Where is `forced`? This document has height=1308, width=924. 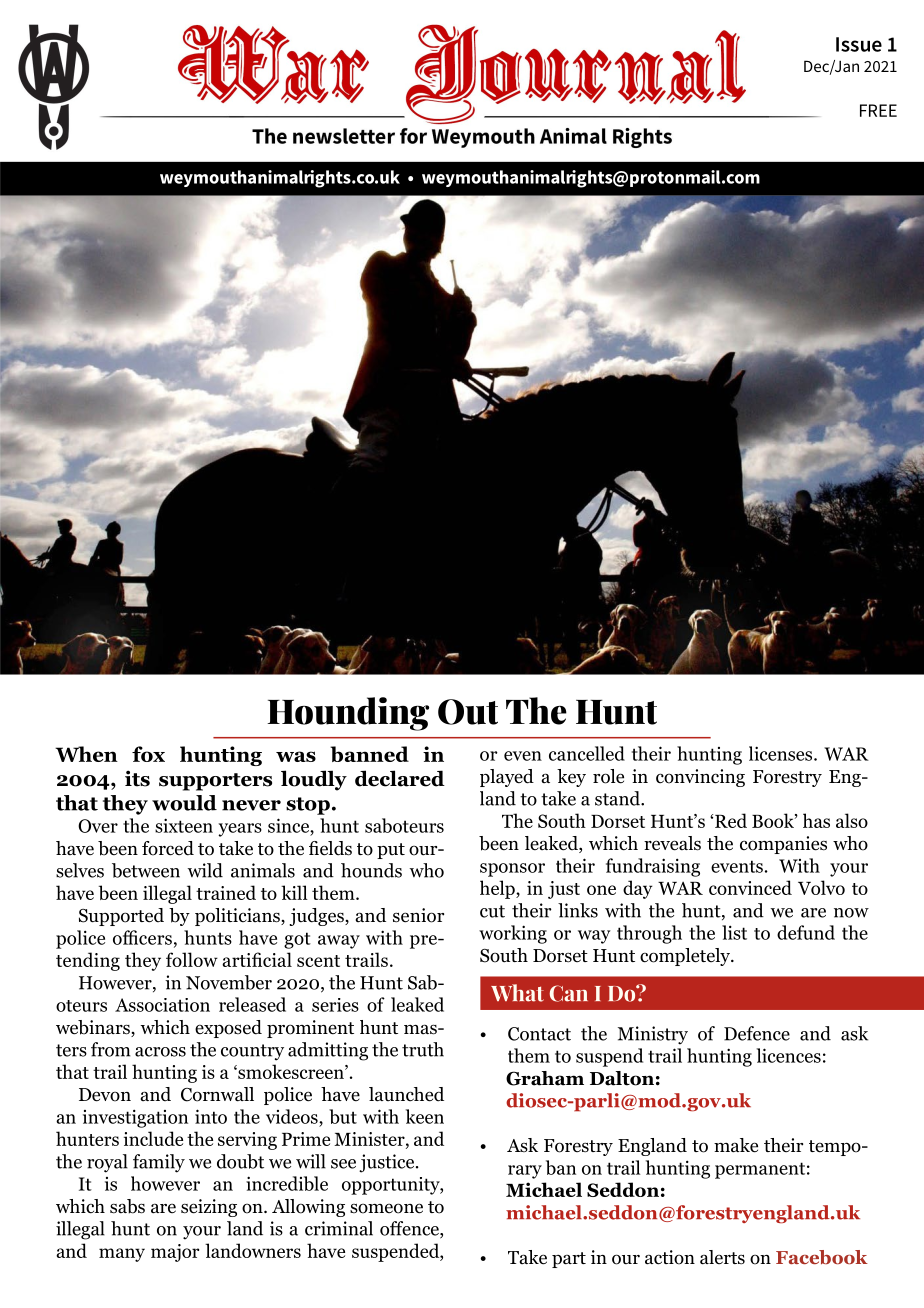
forced is located at coordinates (168, 848).
